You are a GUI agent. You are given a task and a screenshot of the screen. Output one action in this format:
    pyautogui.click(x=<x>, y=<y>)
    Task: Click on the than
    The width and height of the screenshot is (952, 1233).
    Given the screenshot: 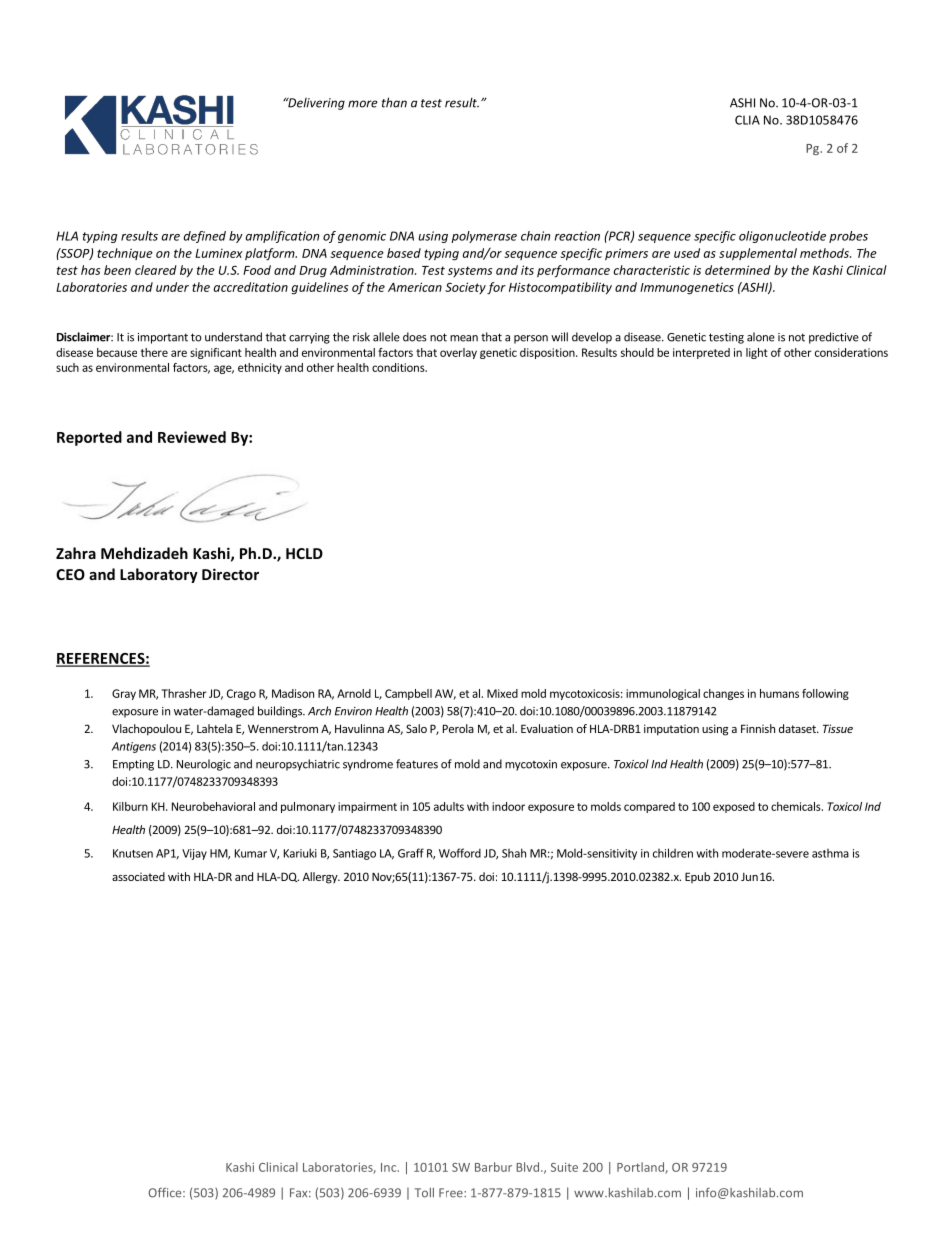 What is the action you would take?
    pyautogui.click(x=394, y=102)
